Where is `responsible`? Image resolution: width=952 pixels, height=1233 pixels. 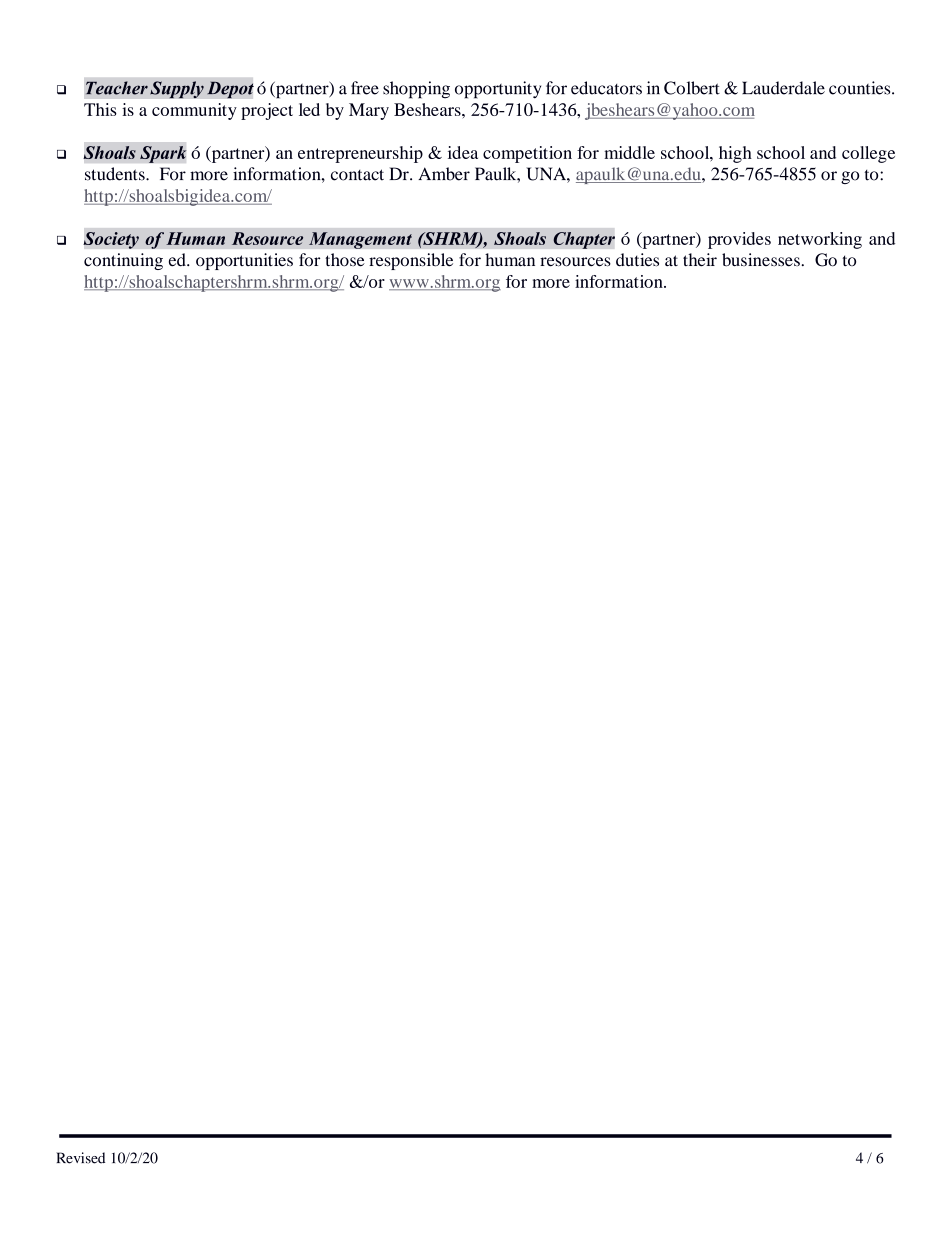 responsible is located at coordinates (411, 261).
